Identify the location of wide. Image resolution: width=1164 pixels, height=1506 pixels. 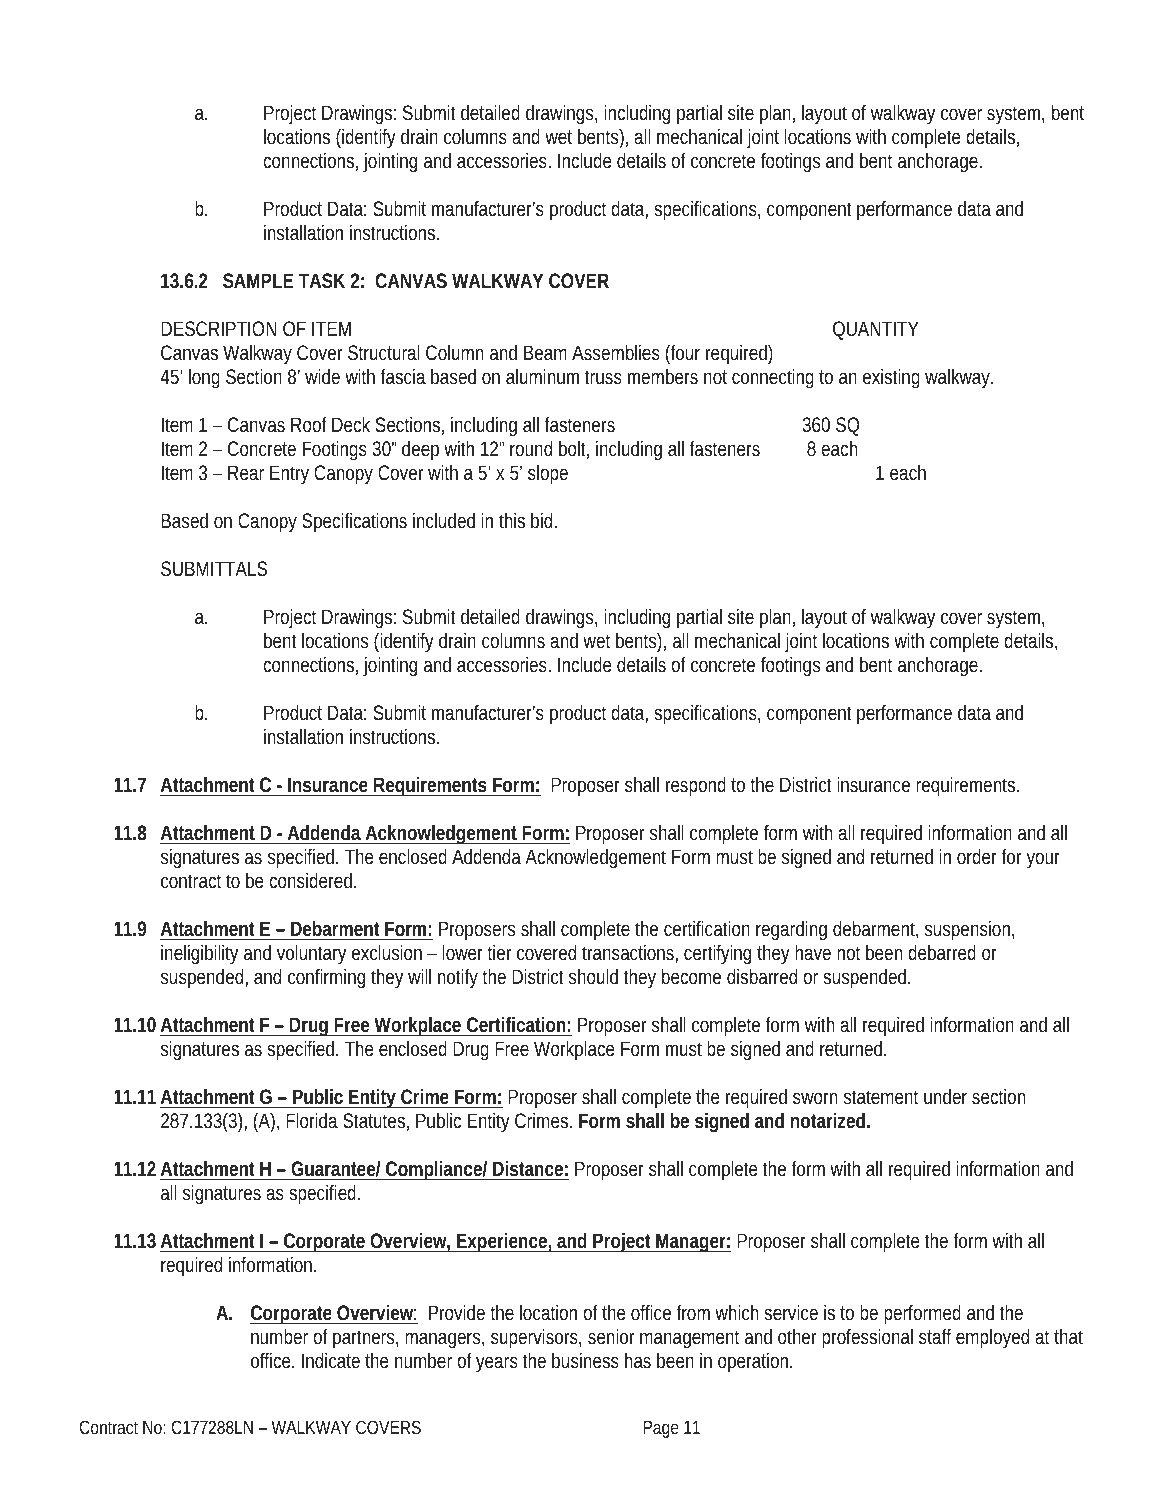
(322, 376).
